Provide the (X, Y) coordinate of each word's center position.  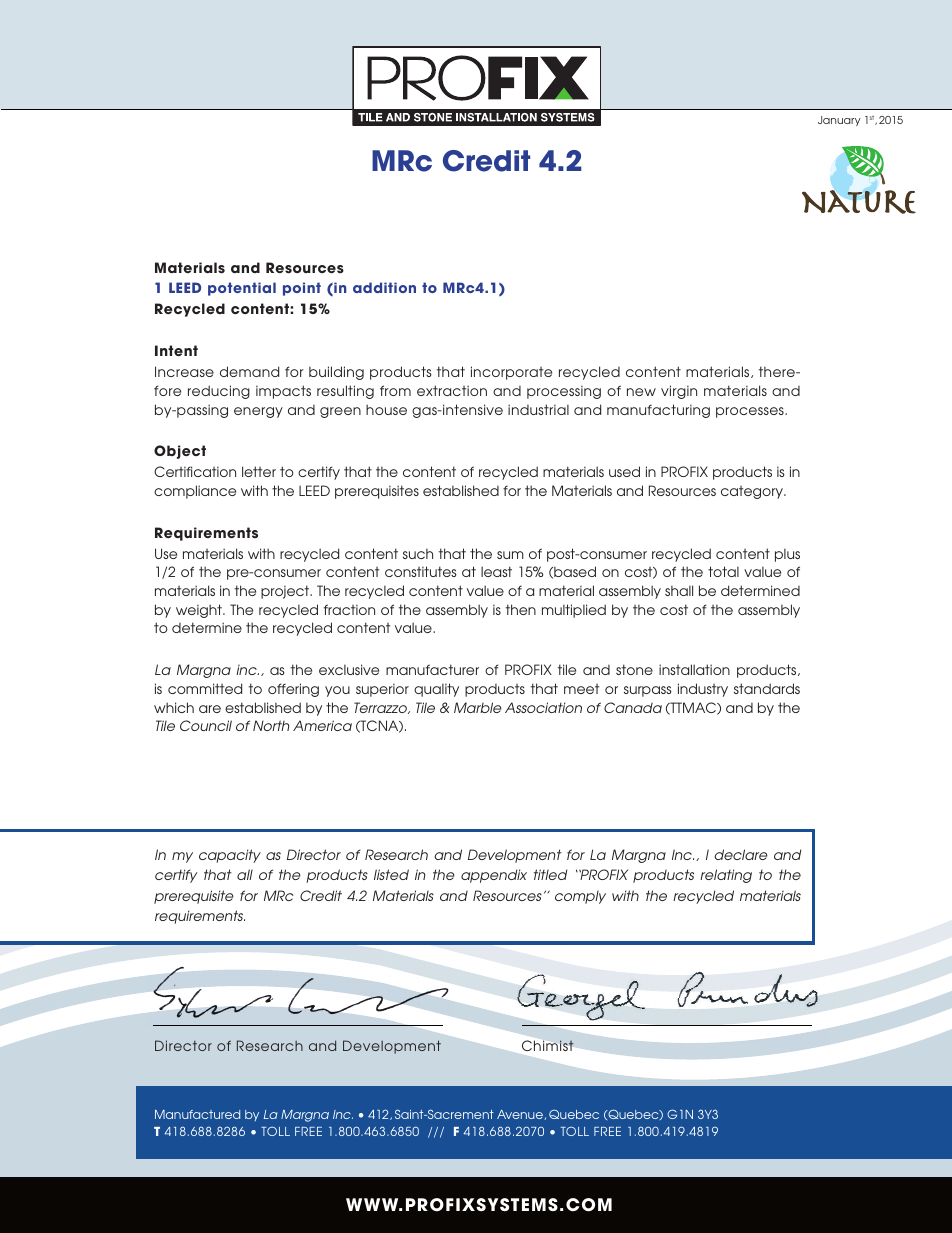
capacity (230, 856)
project (286, 592)
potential (242, 289)
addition (384, 287)
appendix (494, 876)
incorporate (511, 373)
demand (249, 371)
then (521, 609)
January (839, 121)
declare (741, 854)
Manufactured (197, 1114)
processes (751, 412)
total (723, 571)
